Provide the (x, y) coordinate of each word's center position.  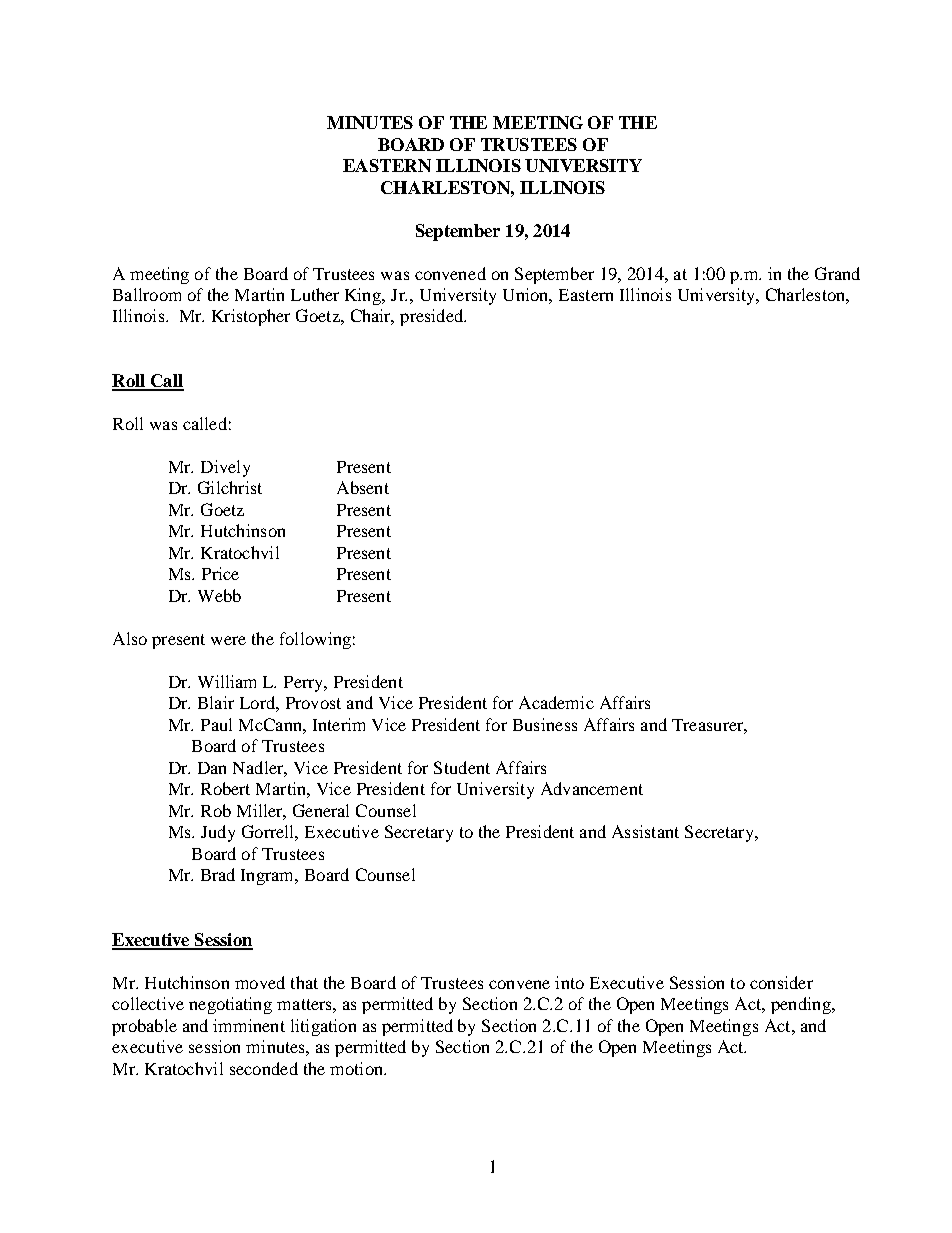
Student (462, 767)
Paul (216, 724)
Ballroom (147, 294)
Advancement (592, 788)
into (569, 982)
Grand (837, 273)
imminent (249, 1025)
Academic (556, 702)
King (364, 296)
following (315, 640)
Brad (218, 874)
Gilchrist (230, 487)
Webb (219, 595)
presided (433, 317)
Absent (363, 487)
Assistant (645, 831)
